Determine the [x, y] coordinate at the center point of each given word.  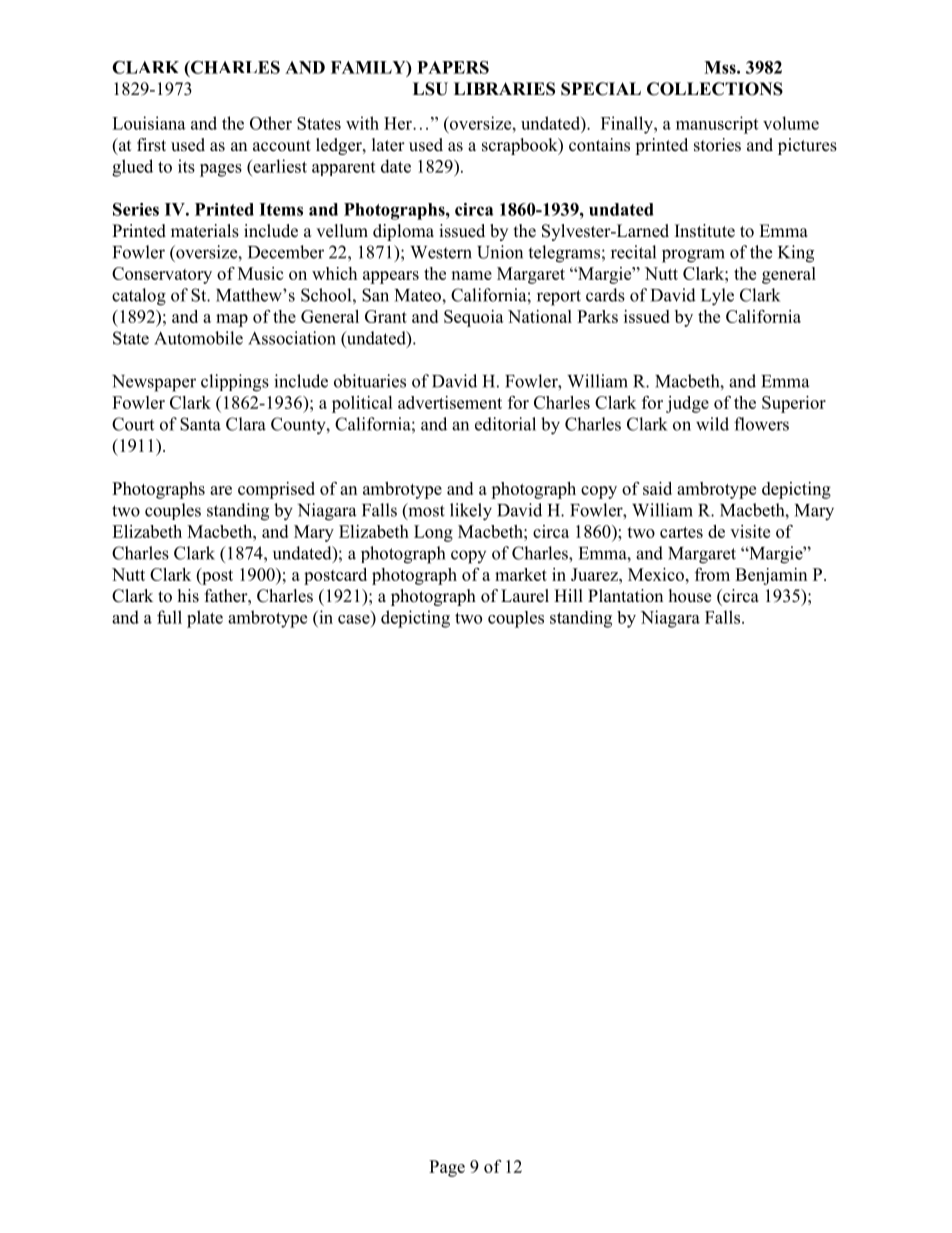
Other [271, 123]
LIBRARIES [504, 89]
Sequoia [474, 318]
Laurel [525, 596]
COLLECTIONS [715, 89]
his [188, 596]
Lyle [717, 297]
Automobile [198, 338]
